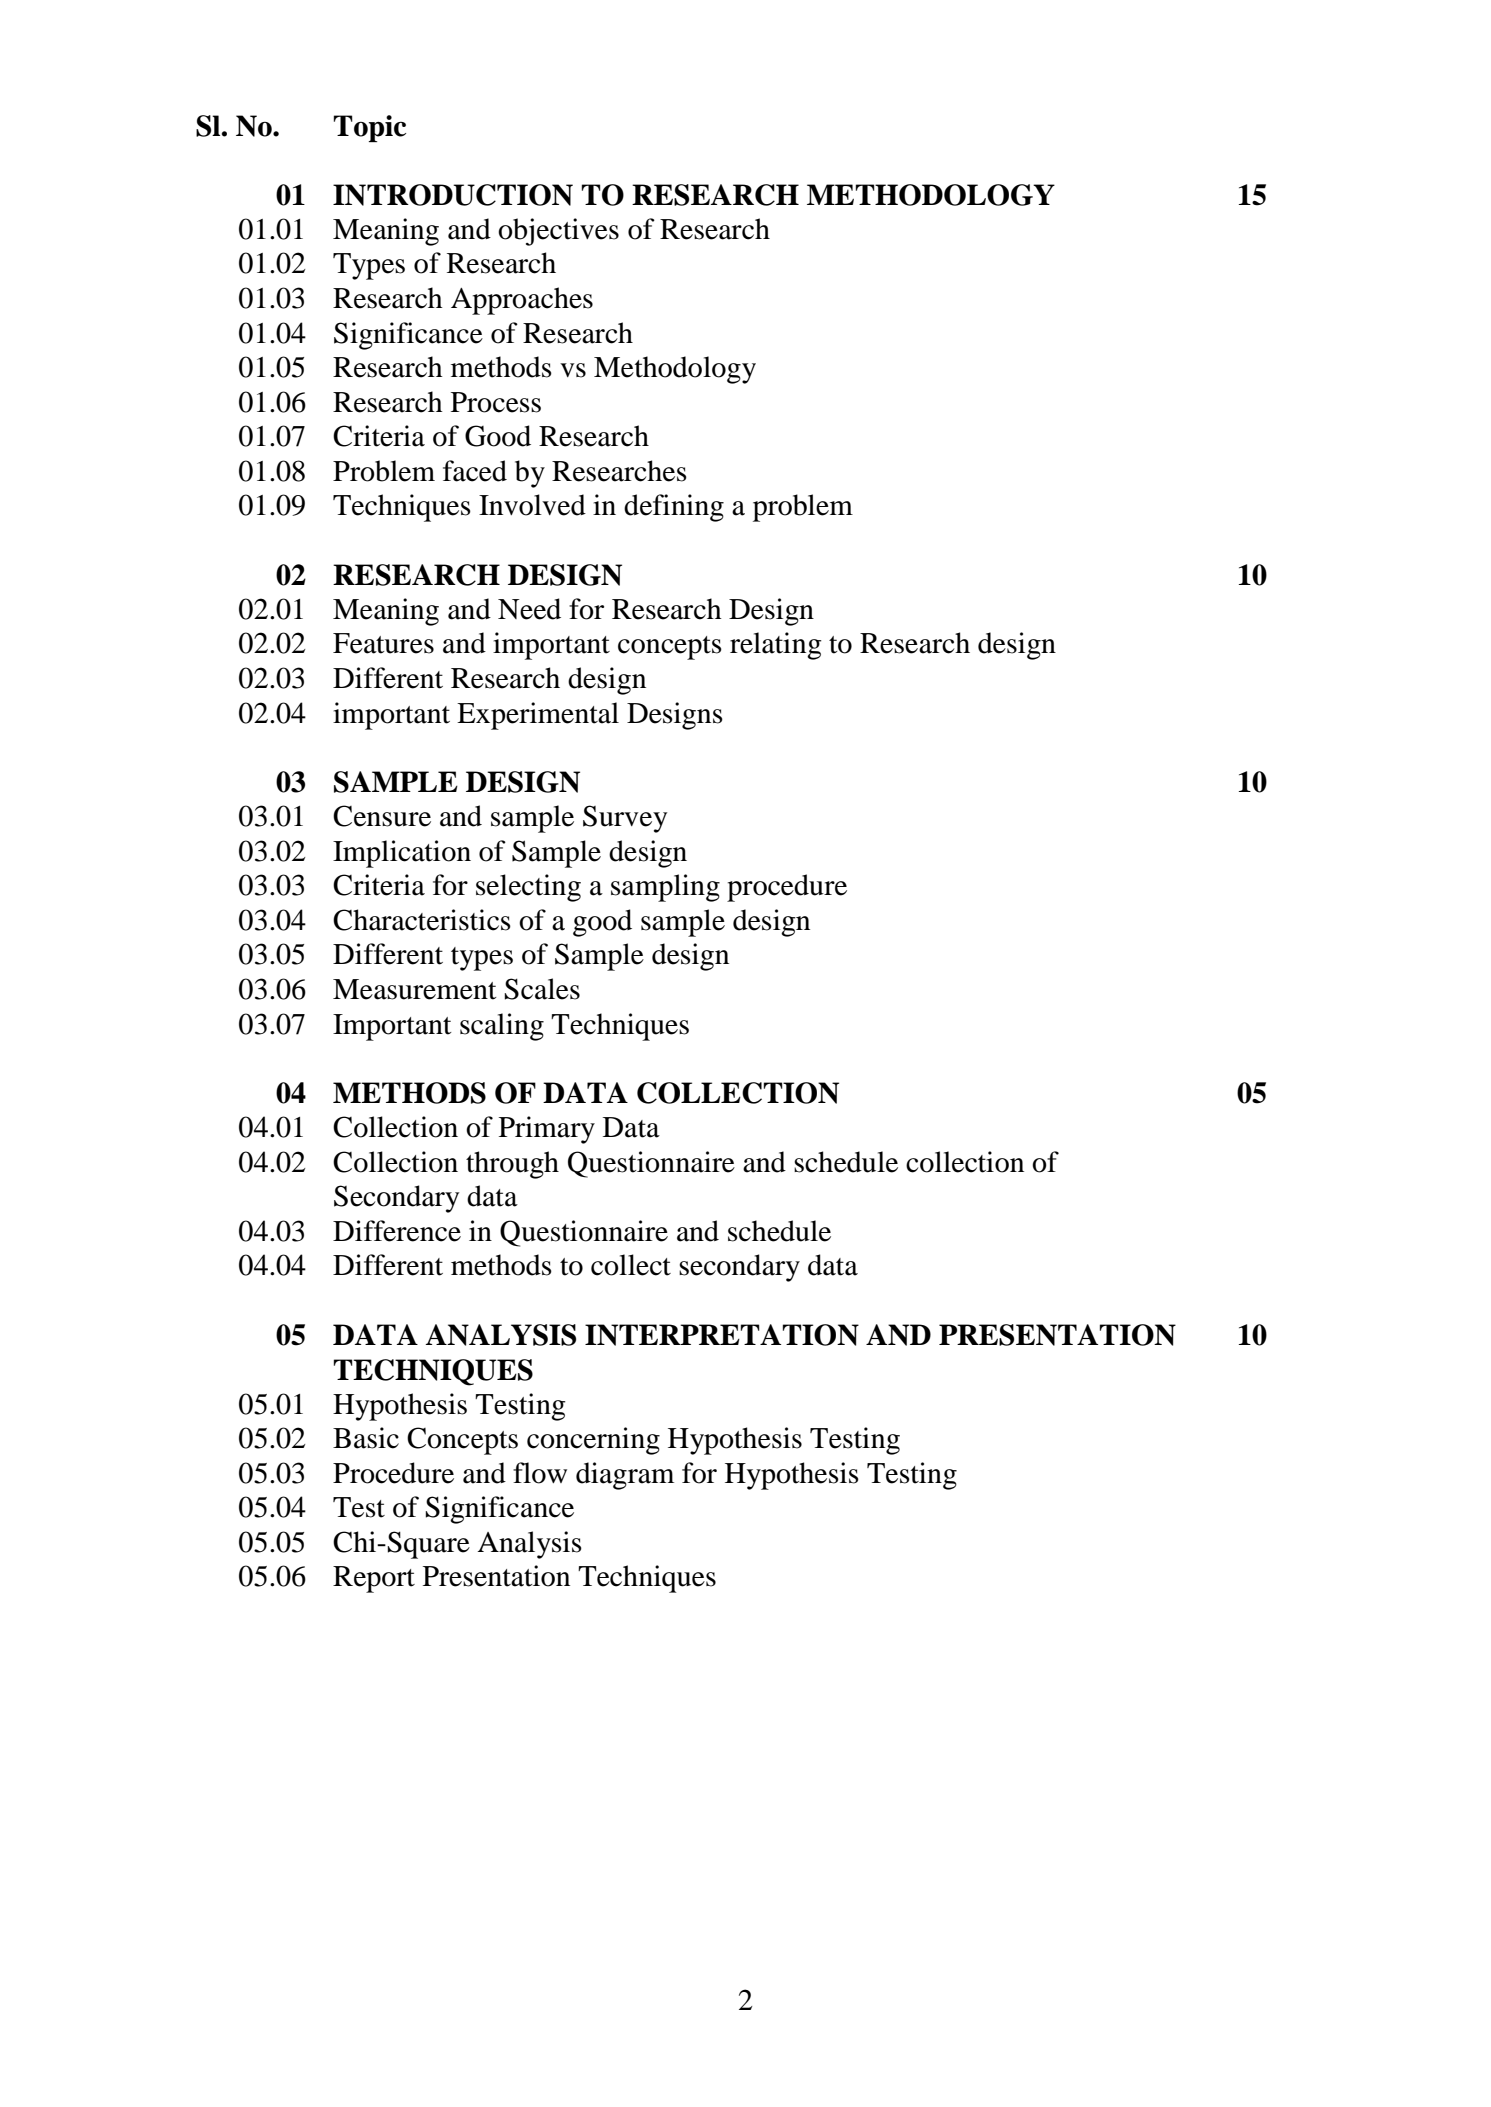 Image resolution: width=1491 pixels, height=2107 pixels. What do you see at coordinates (529, 609) in the document?
I see `Need` at bounding box center [529, 609].
